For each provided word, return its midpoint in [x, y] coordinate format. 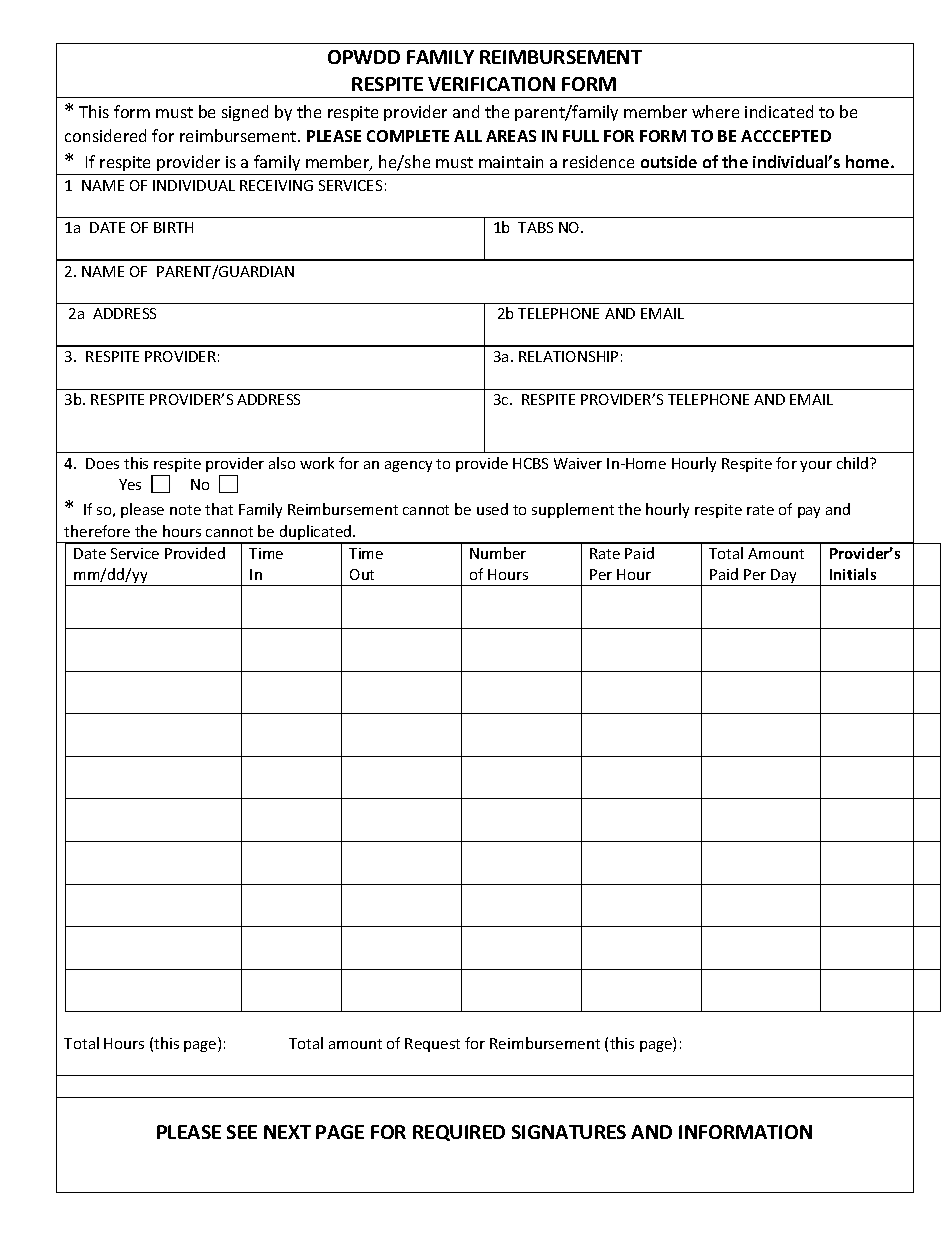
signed [245, 113]
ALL [468, 136]
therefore [97, 531]
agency [408, 466]
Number [498, 553]
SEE [242, 1132]
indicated [779, 111]
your [816, 466]
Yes [130, 484]
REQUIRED [459, 1133]
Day [784, 577]
